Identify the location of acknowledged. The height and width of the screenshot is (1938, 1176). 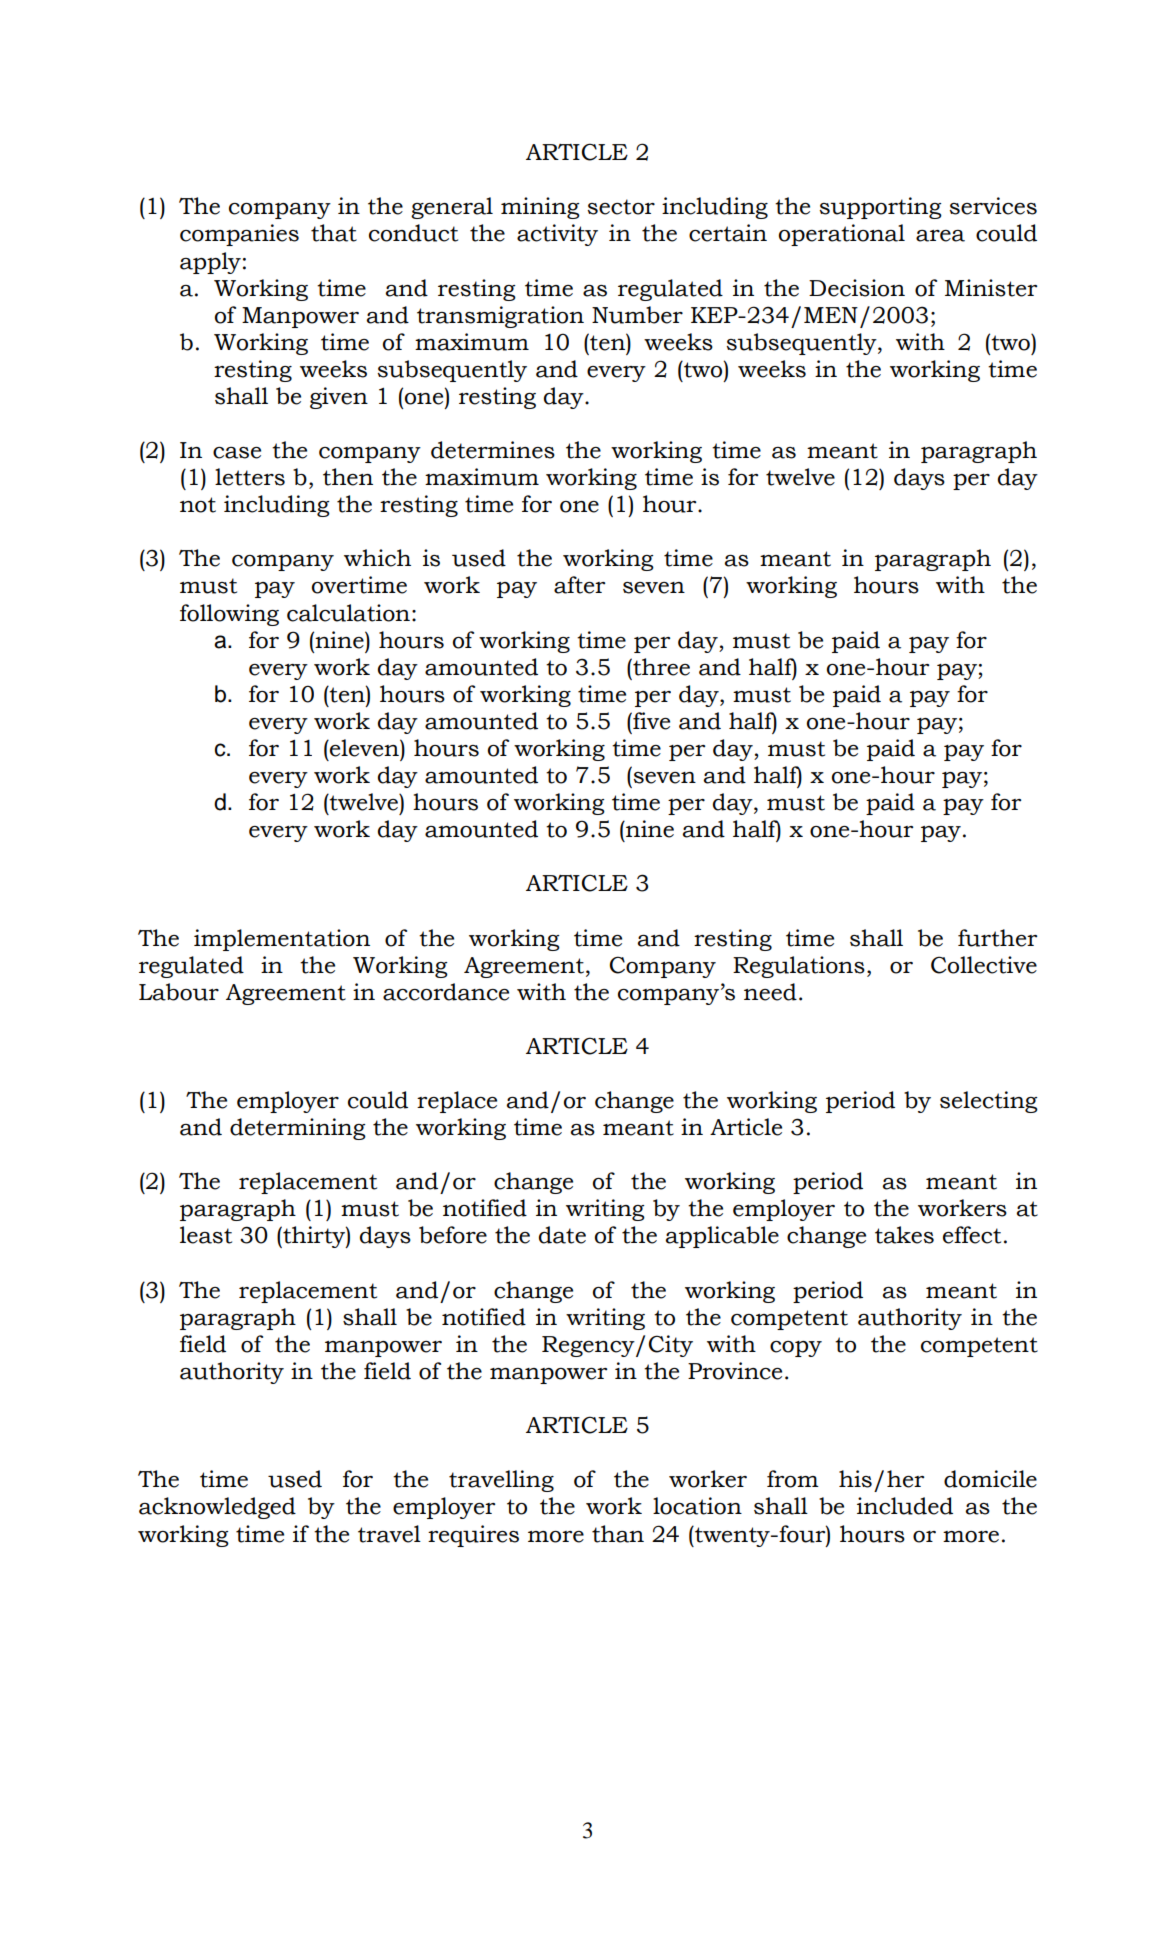
(217, 1508).
